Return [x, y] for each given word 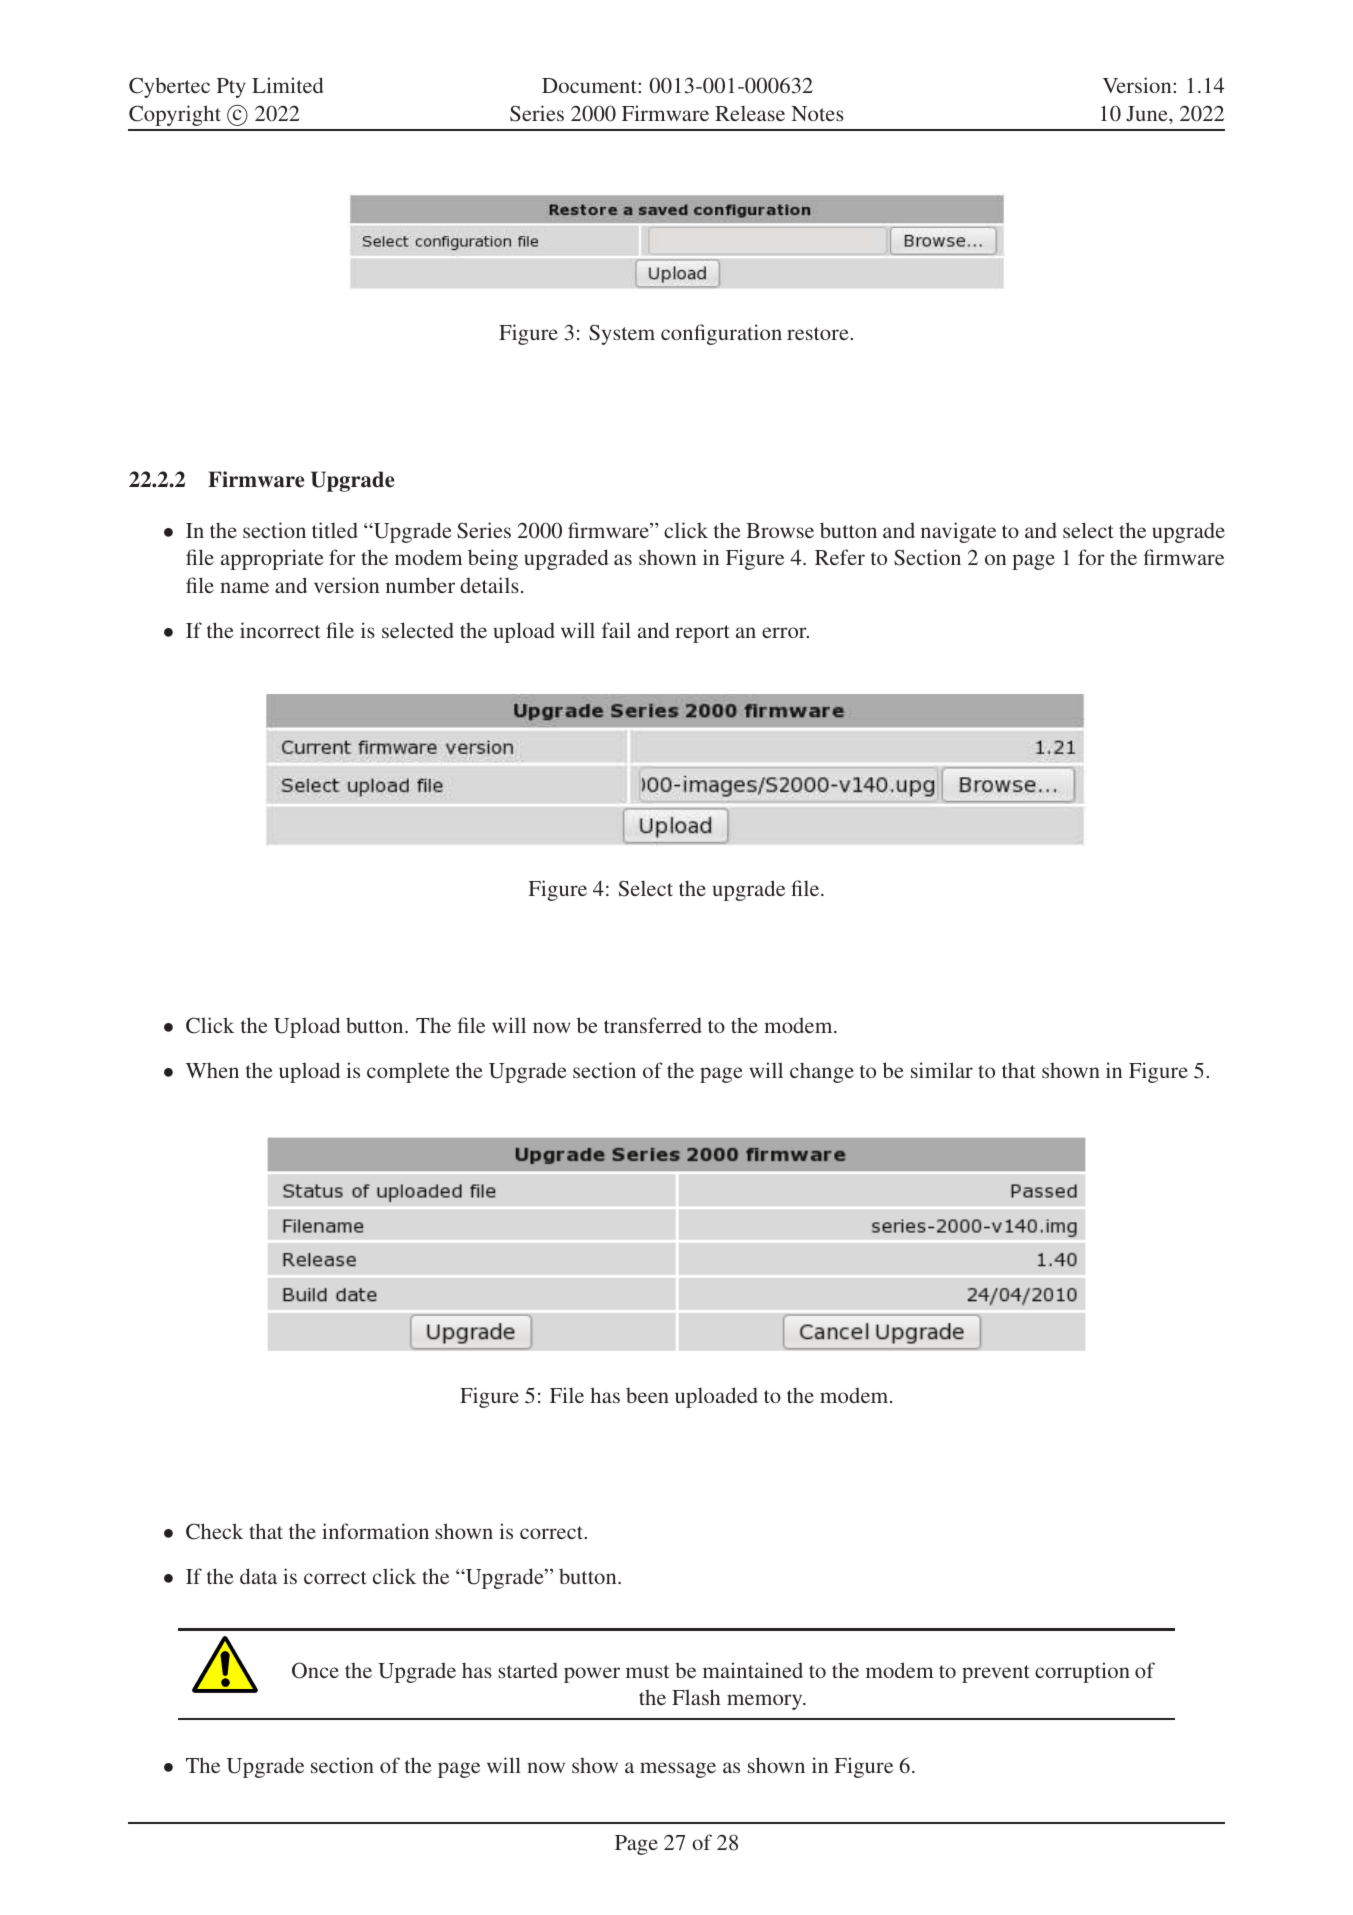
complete [408, 1072]
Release [750, 113]
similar [942, 1070]
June [1148, 114]
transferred [653, 1025]
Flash [696, 1697]
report [702, 634]
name [244, 587]
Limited [287, 85]
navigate [958, 532]
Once [315, 1670]
